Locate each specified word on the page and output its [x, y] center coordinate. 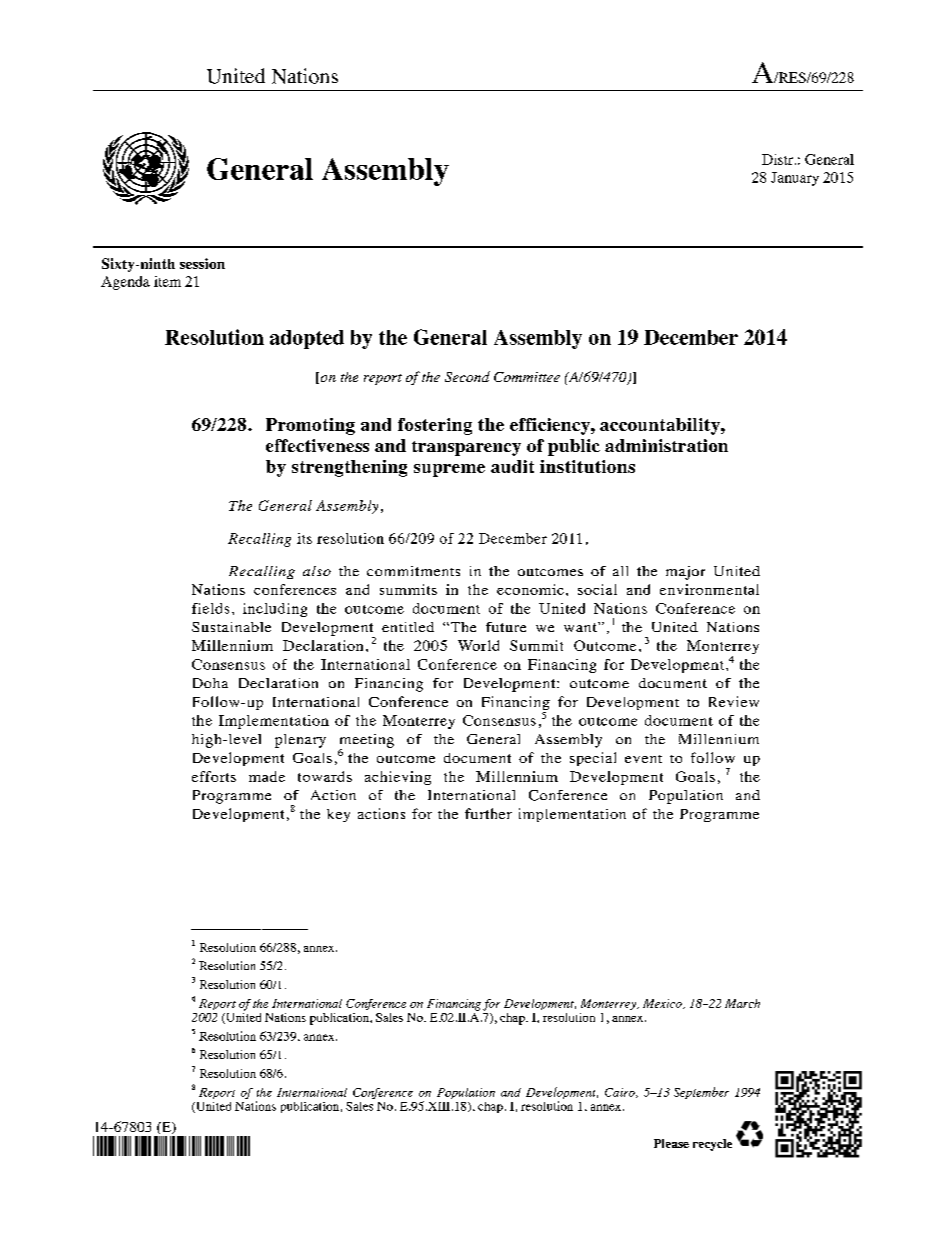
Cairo [621, 1093]
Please [671, 1143]
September [701, 1093]
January [795, 179]
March [742, 1003]
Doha [210, 683]
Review [734, 701]
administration [666, 445]
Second [467, 376]
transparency [466, 448]
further [488, 813]
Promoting [310, 426]
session [202, 263]
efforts [214, 776]
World [478, 645]
